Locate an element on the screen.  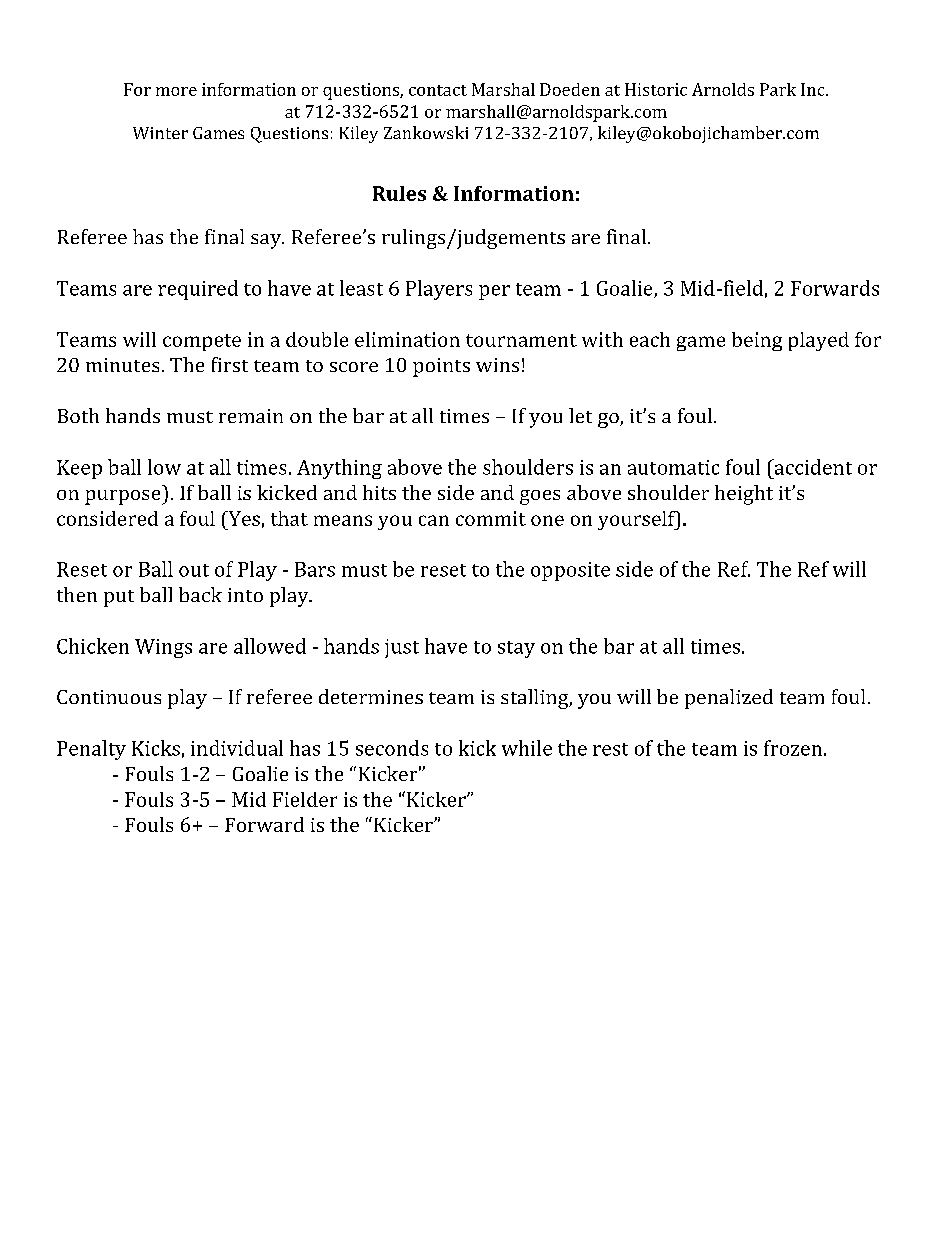
individual is located at coordinates (237, 748).
